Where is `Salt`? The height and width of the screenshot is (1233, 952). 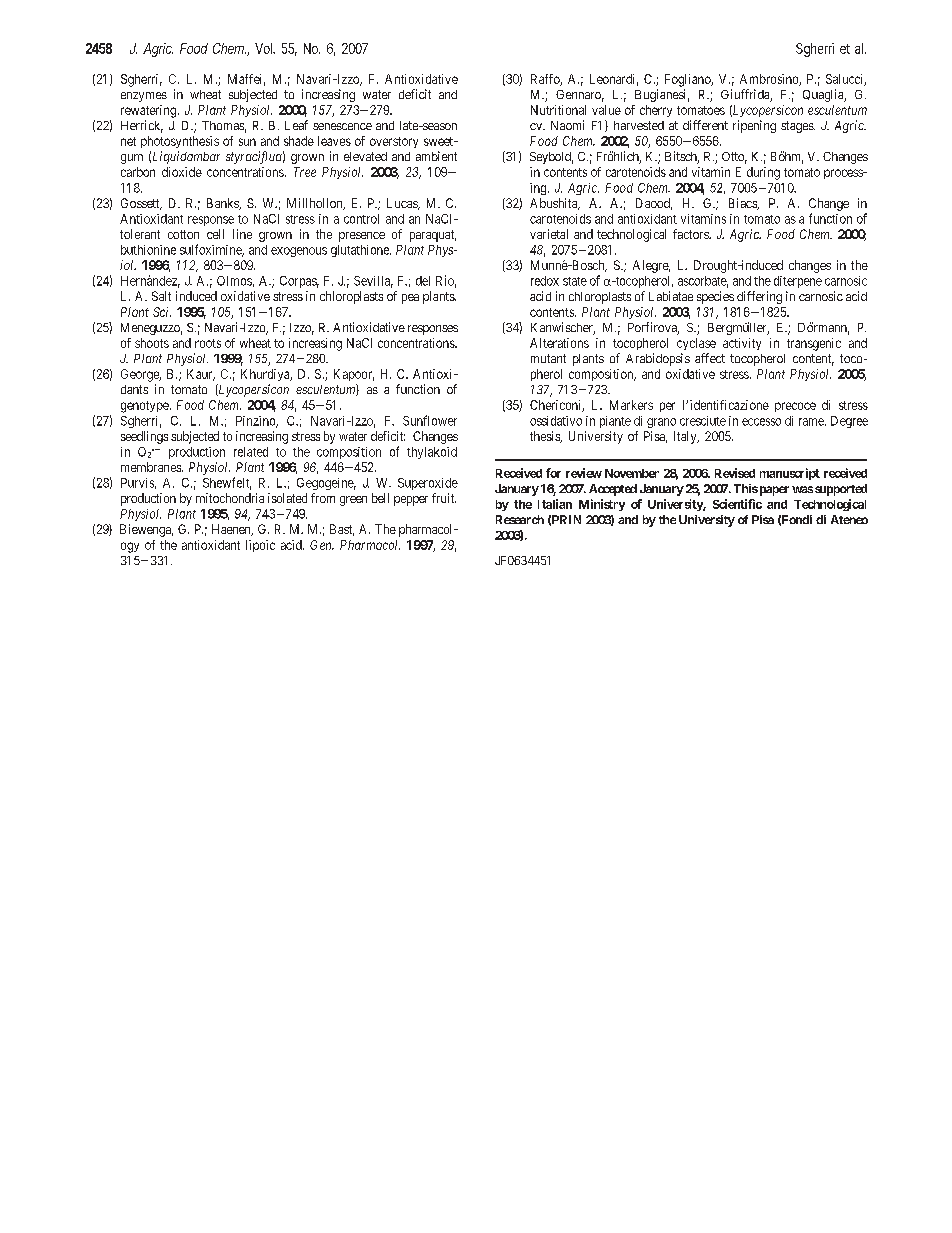 Salt is located at coordinates (161, 296).
